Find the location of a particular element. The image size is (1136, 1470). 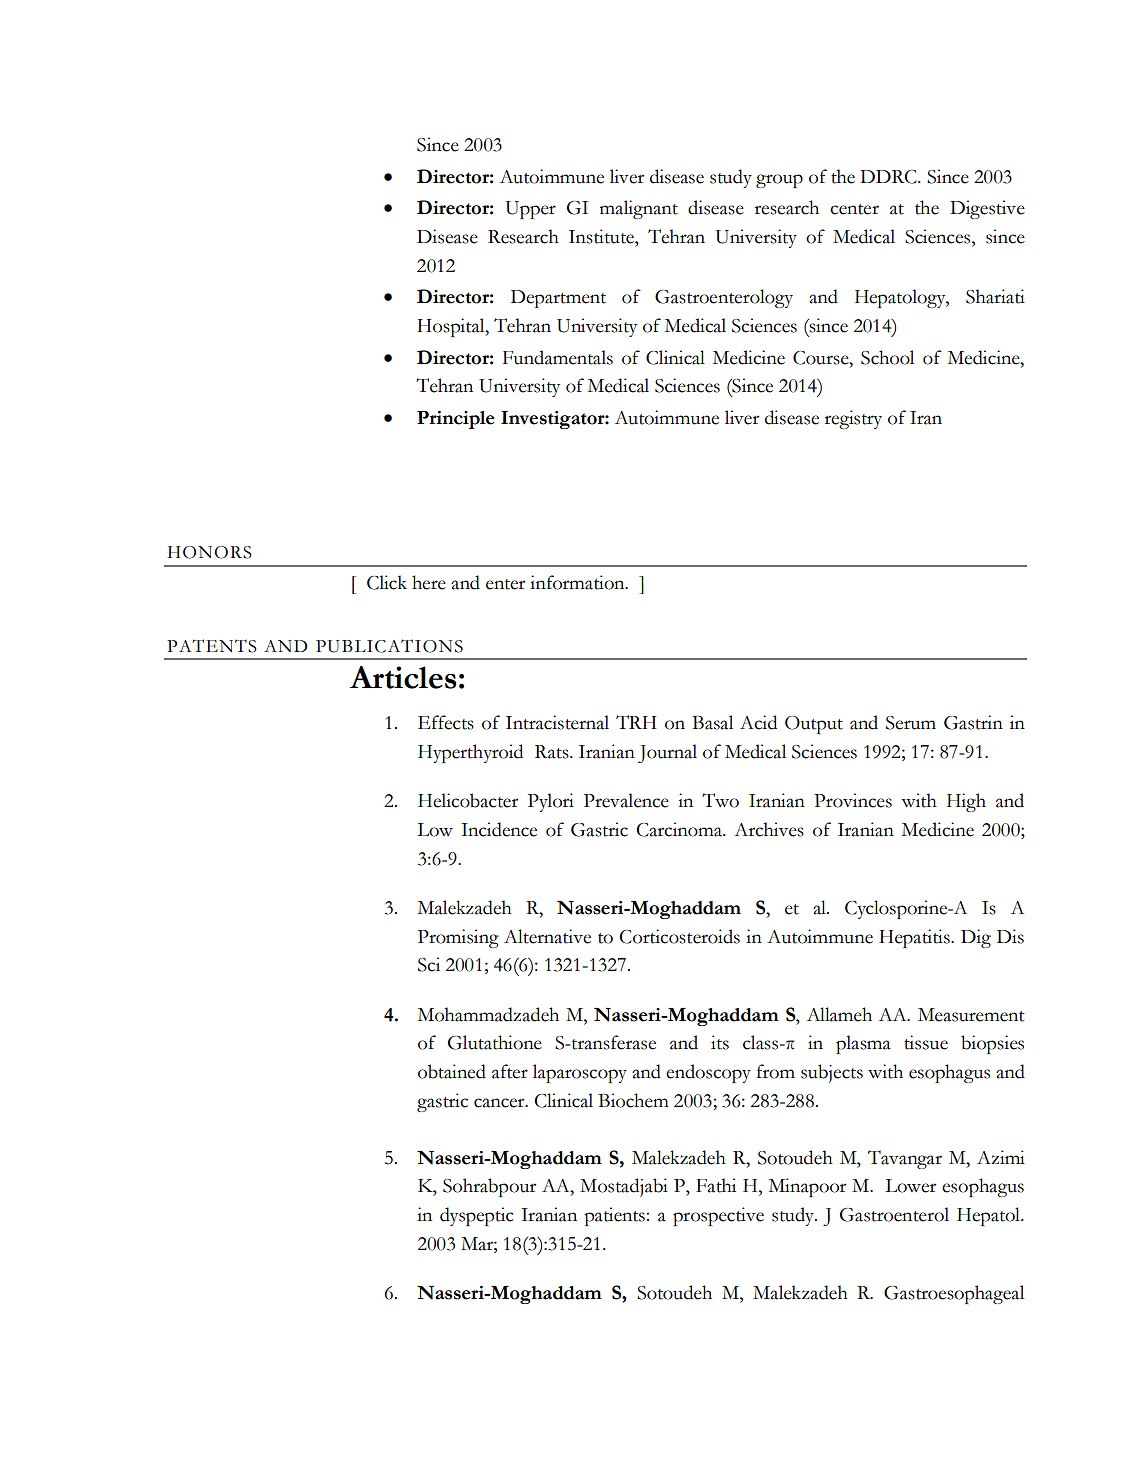

Institute is located at coordinates (602, 236).
